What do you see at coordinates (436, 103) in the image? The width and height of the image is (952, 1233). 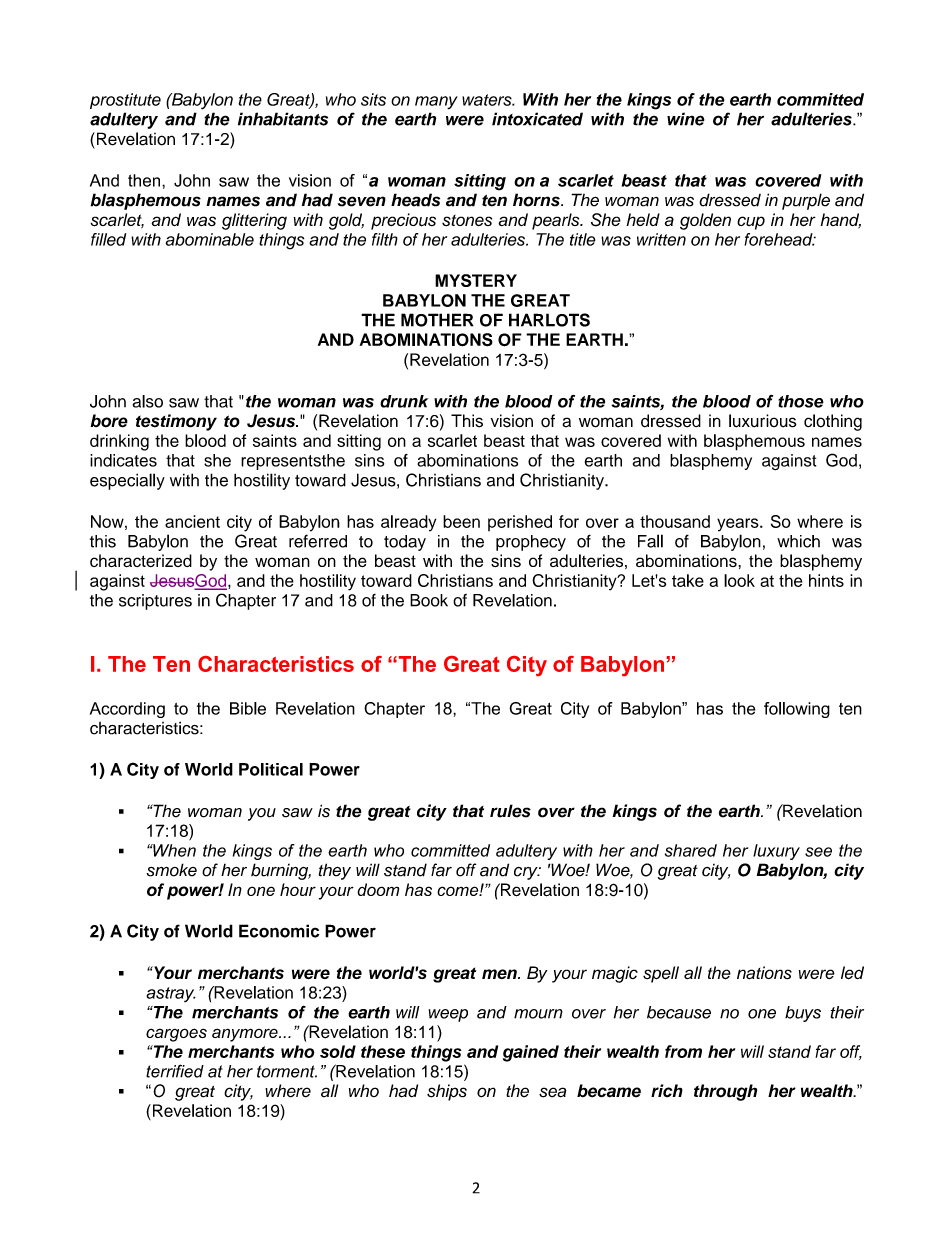 I see `many` at bounding box center [436, 103].
